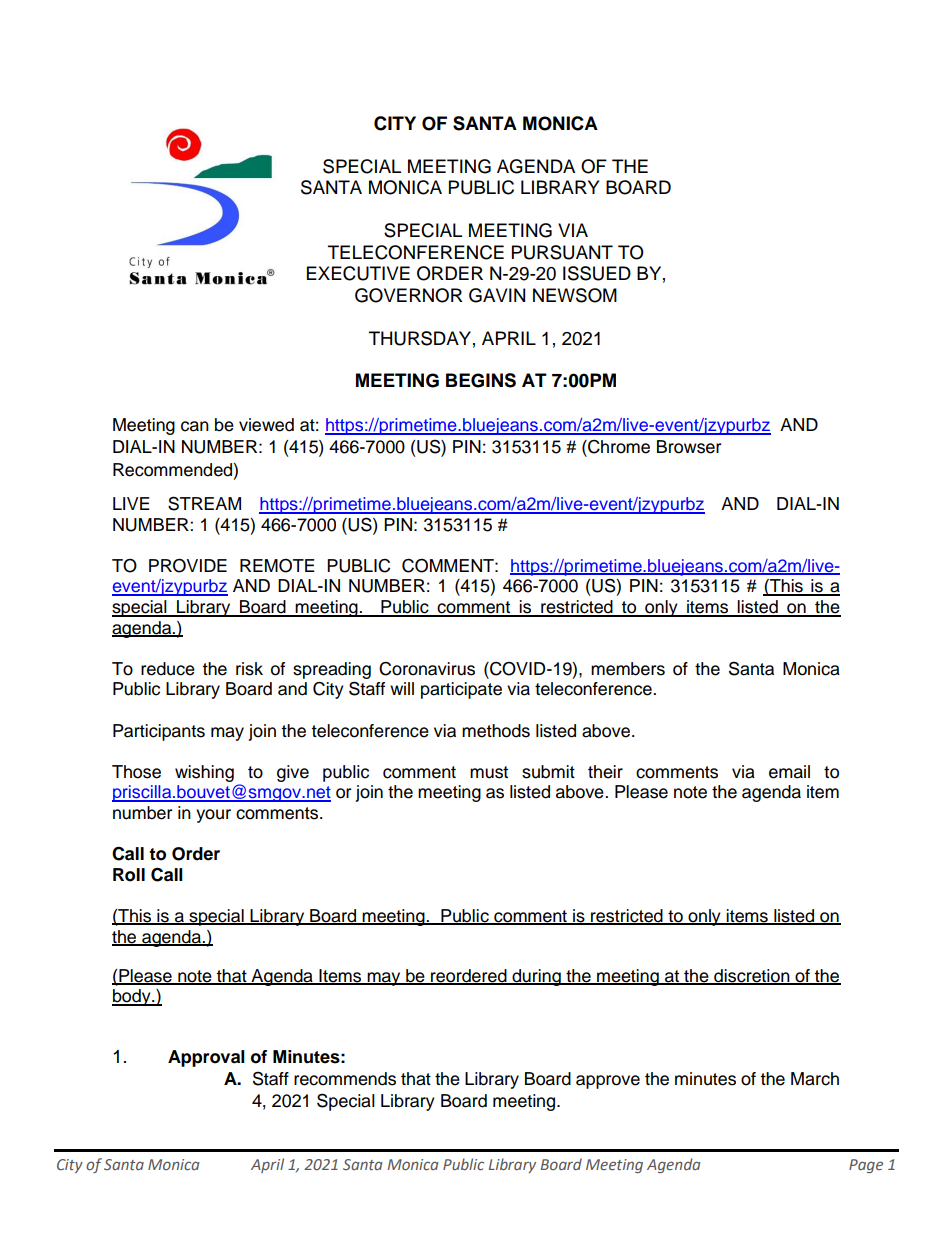  What do you see at coordinates (608, 1082) in the screenshot?
I see `approve` at bounding box center [608, 1082].
